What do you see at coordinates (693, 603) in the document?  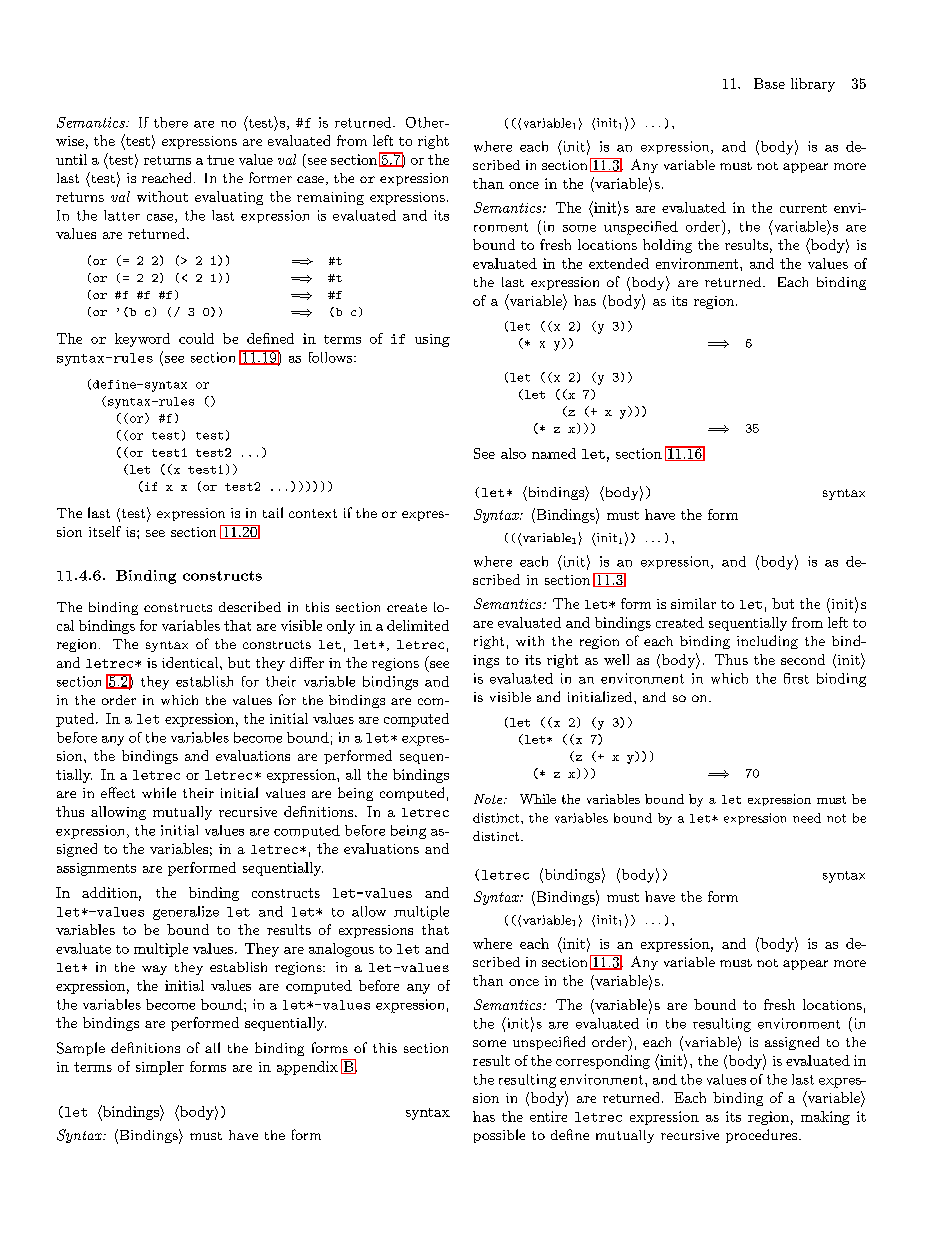 I see `similar` at bounding box center [693, 603].
